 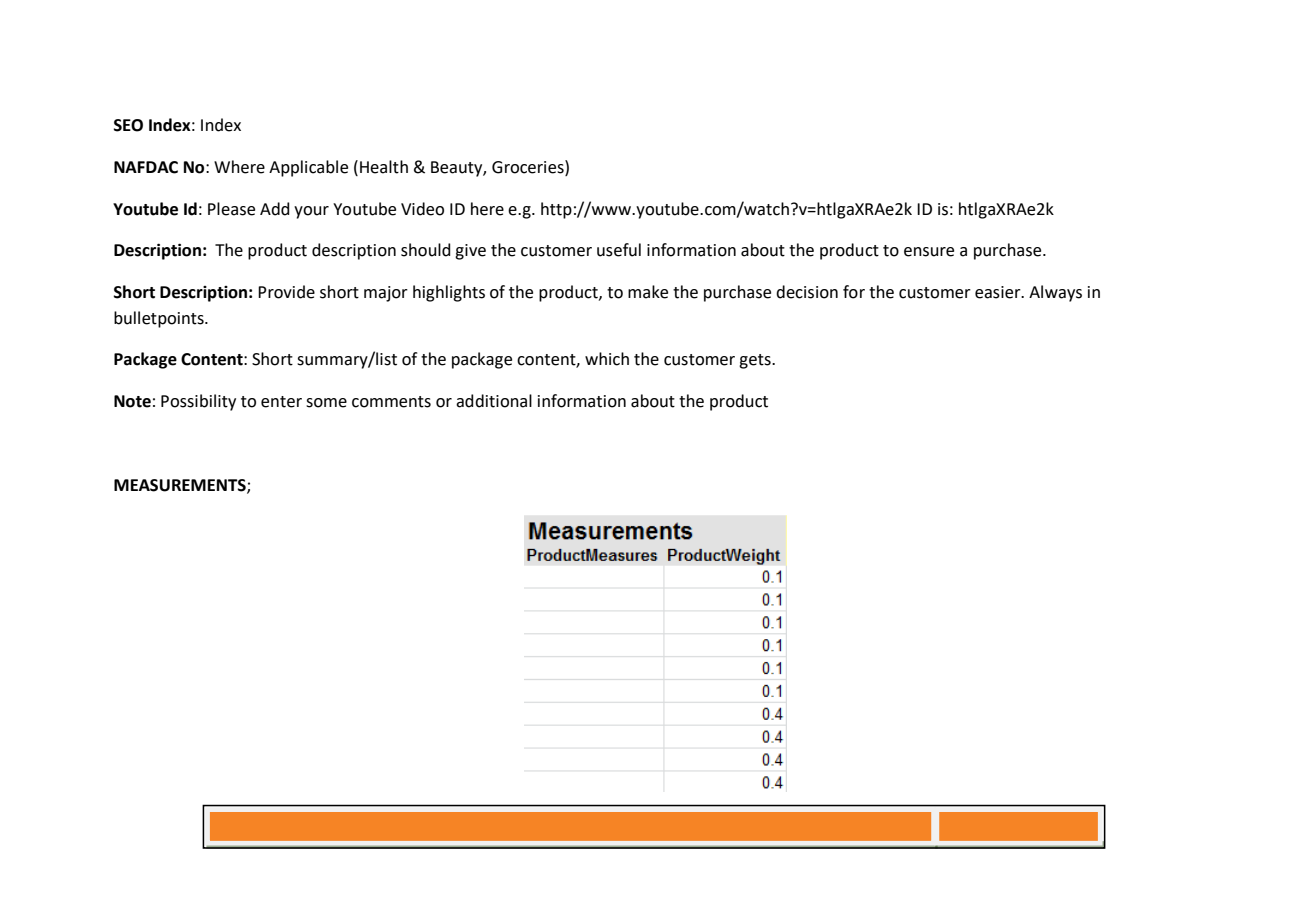 What do you see at coordinates (128, 125) in the screenshot?
I see `SEO` at bounding box center [128, 125].
